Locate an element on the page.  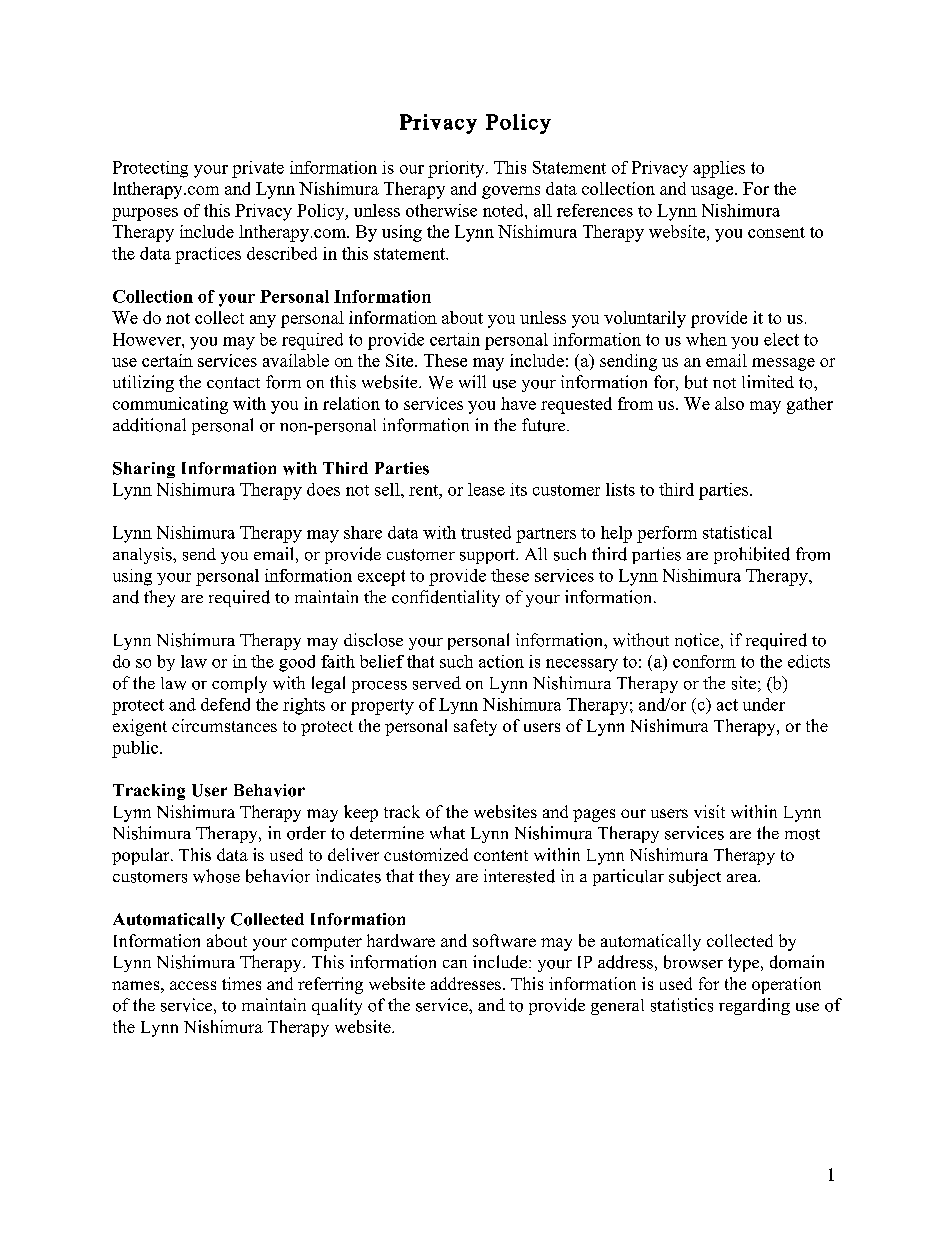
under is located at coordinates (764, 704).
